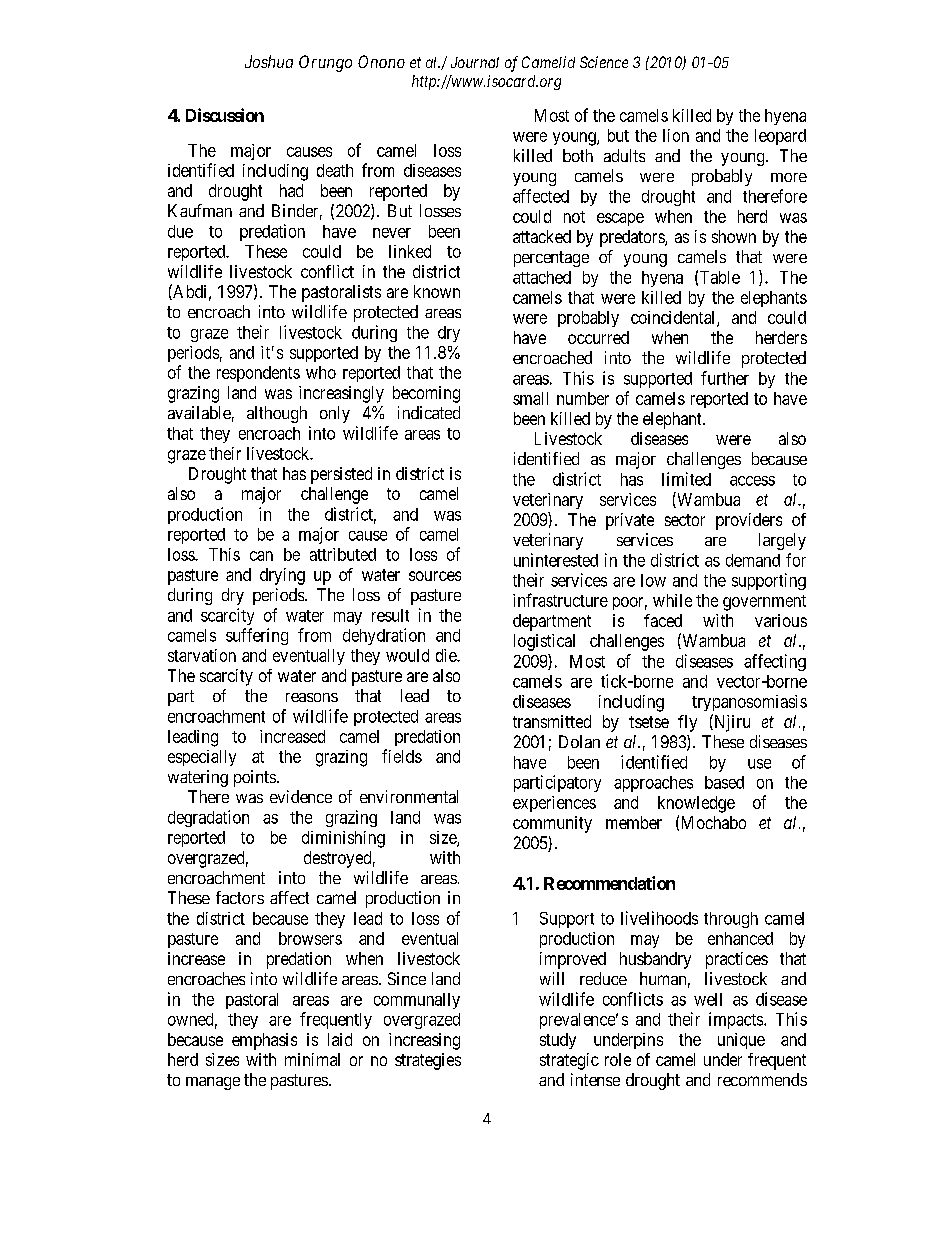  What do you see at coordinates (437, 291) in the page?
I see `known` at bounding box center [437, 291].
